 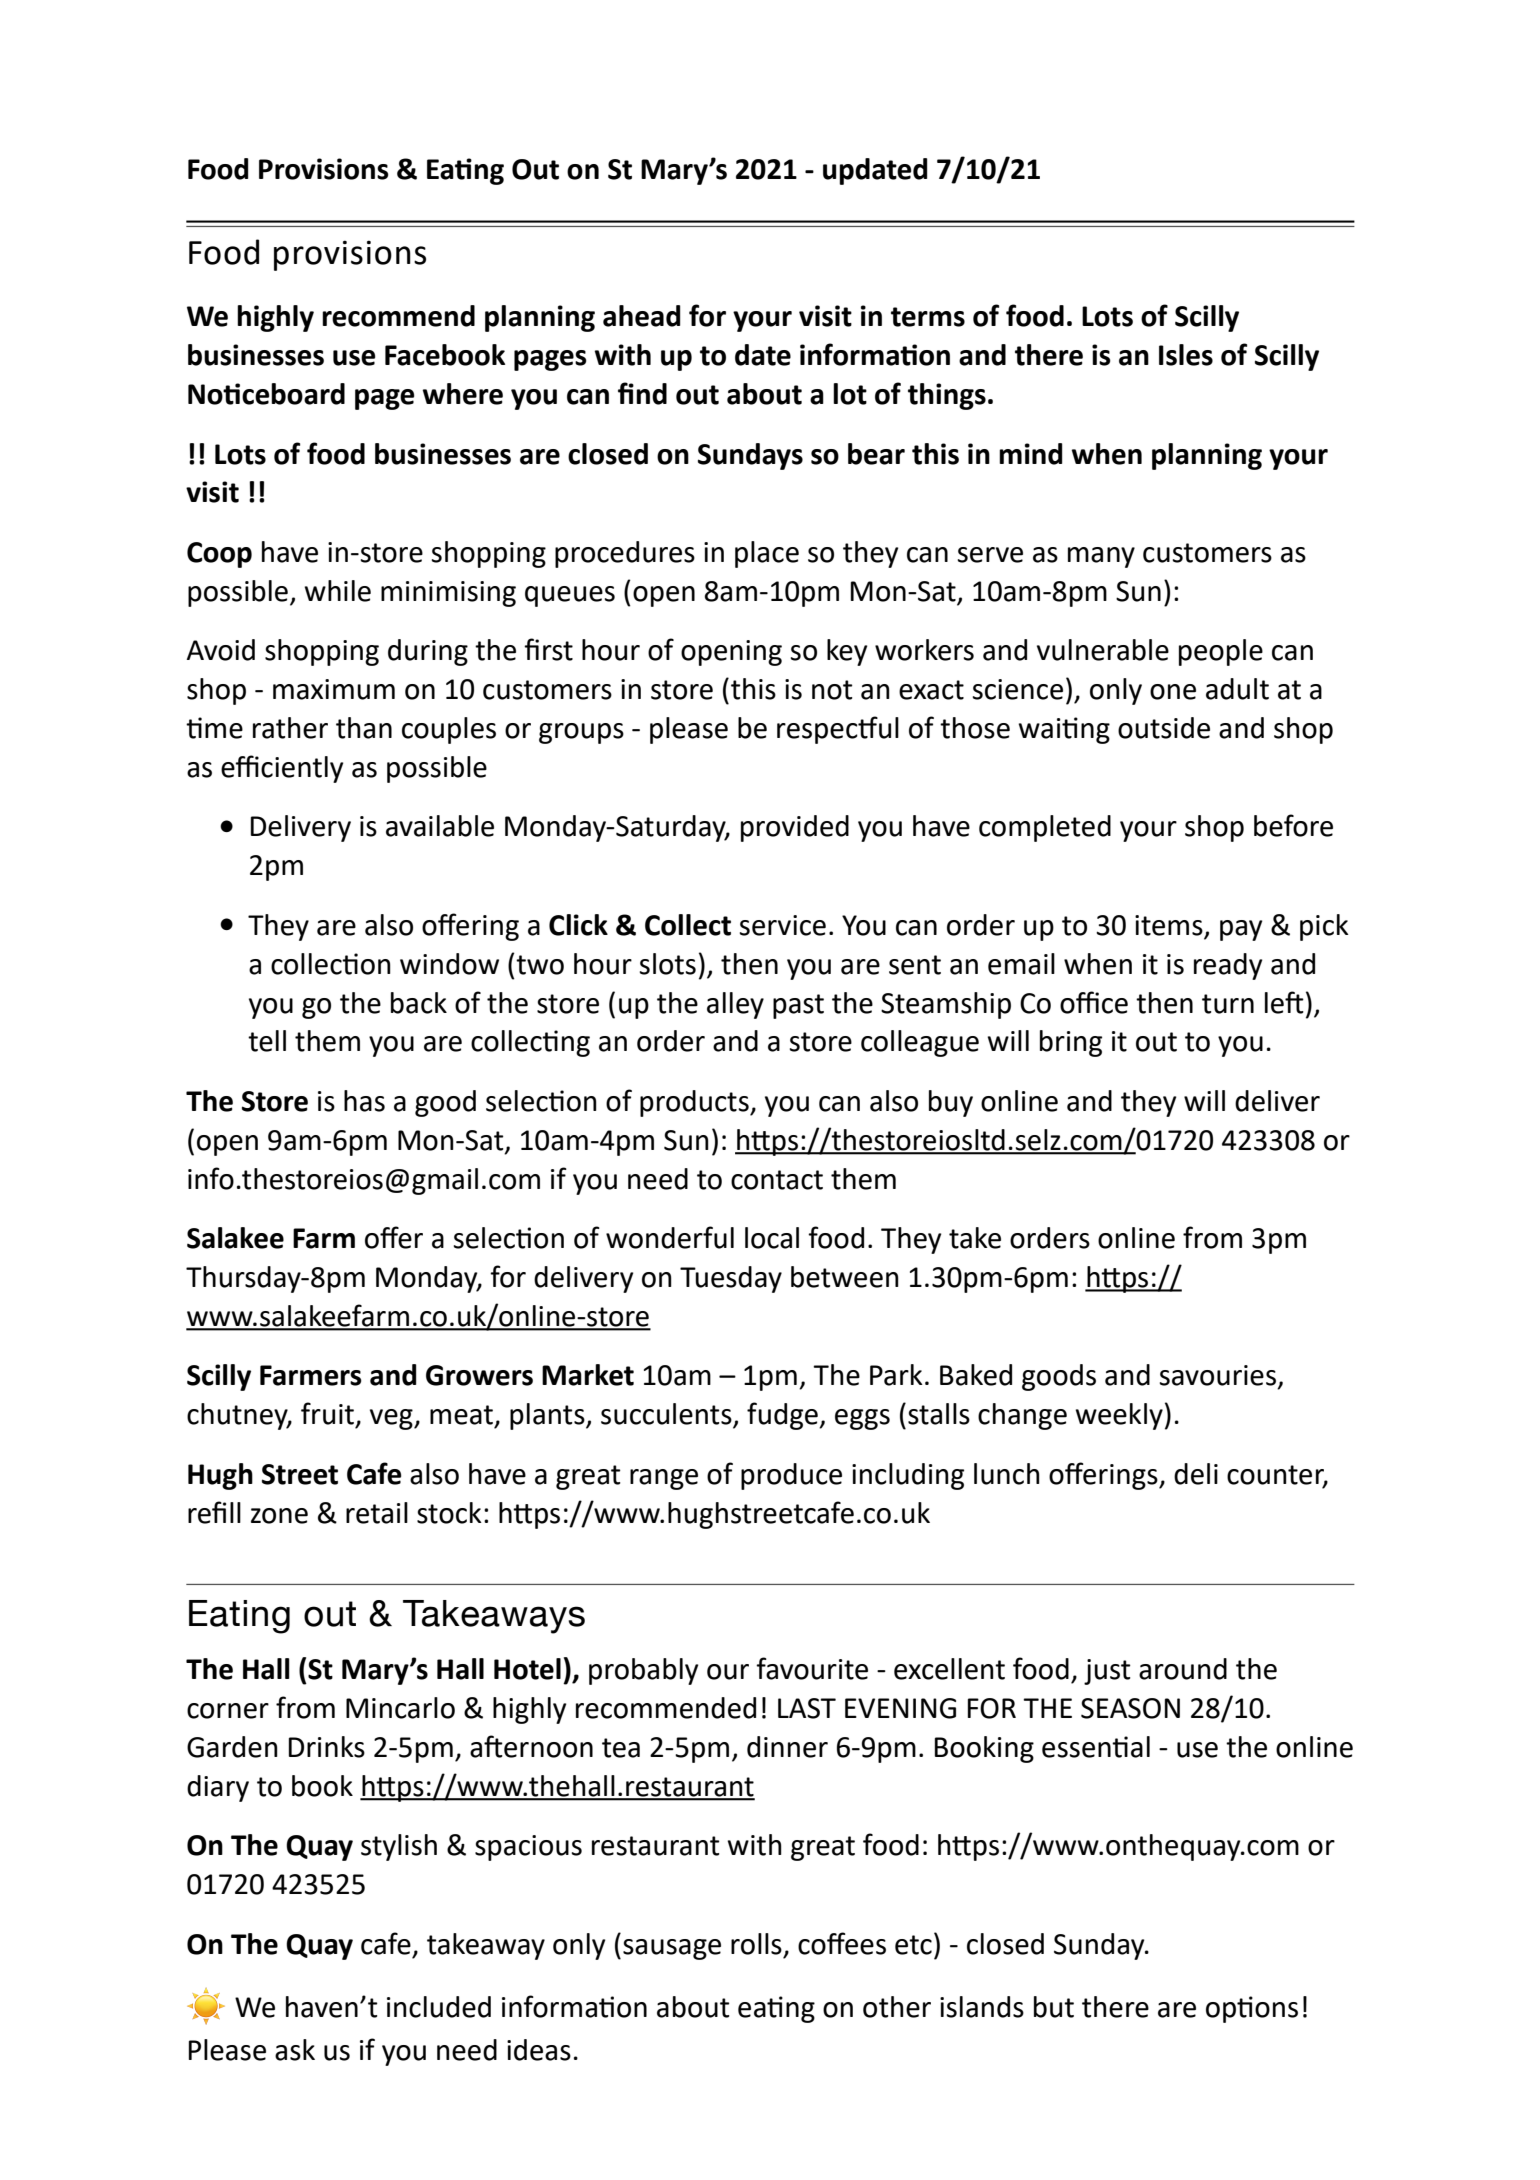 I want to click on rolls, so click(x=756, y=1944).
